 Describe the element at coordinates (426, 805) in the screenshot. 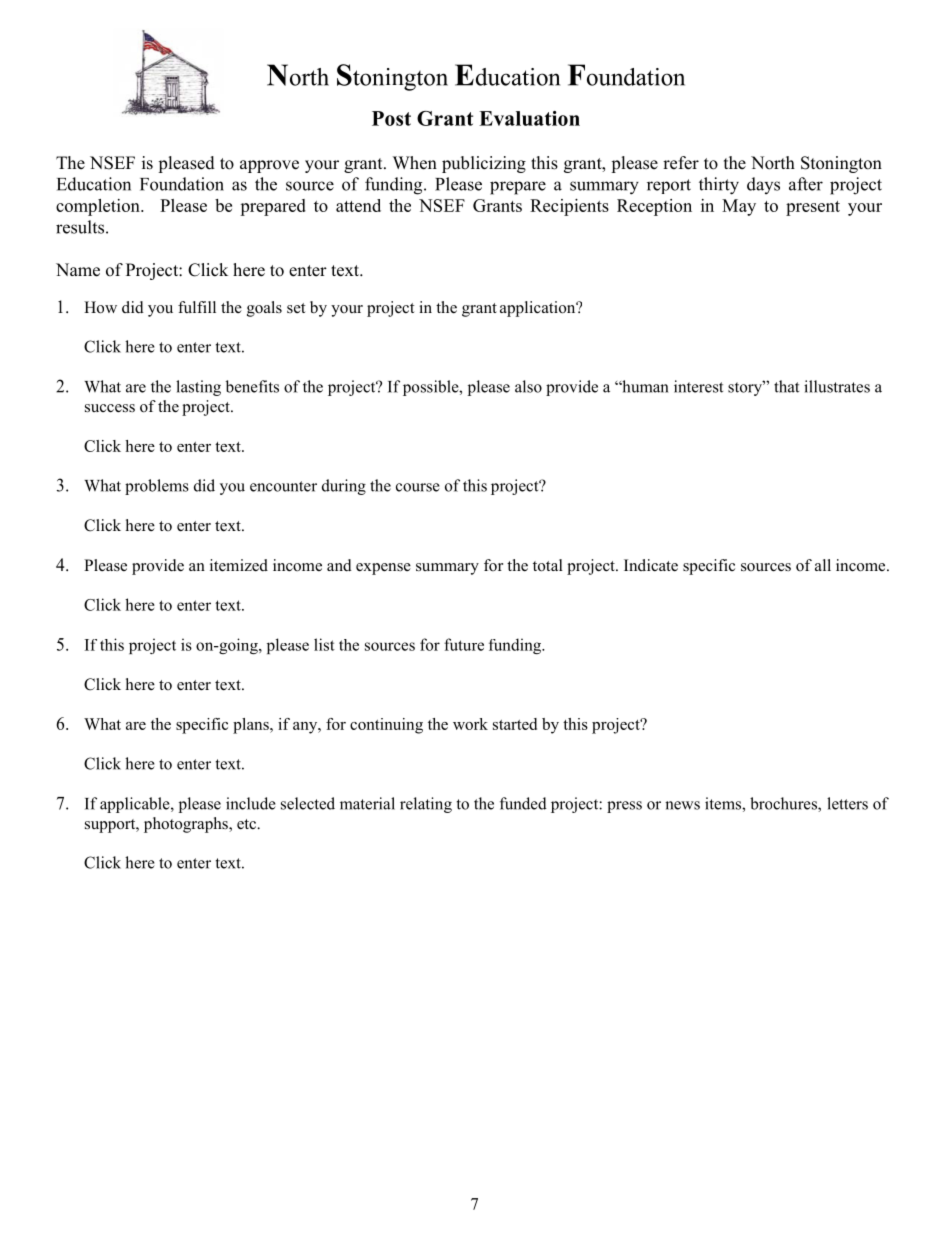

I see `relating` at that location.
